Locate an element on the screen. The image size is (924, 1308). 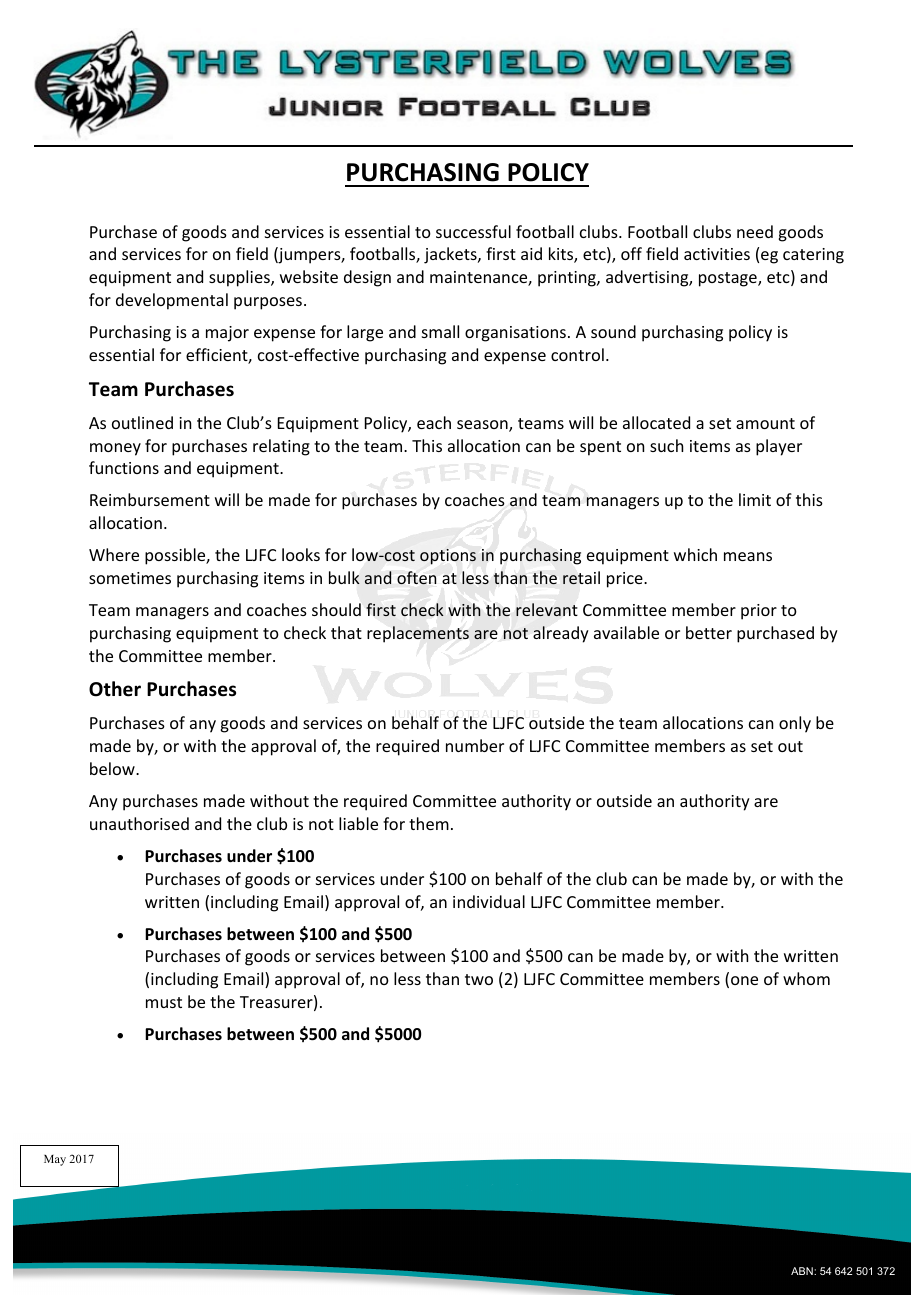
activities is located at coordinates (717, 254).
